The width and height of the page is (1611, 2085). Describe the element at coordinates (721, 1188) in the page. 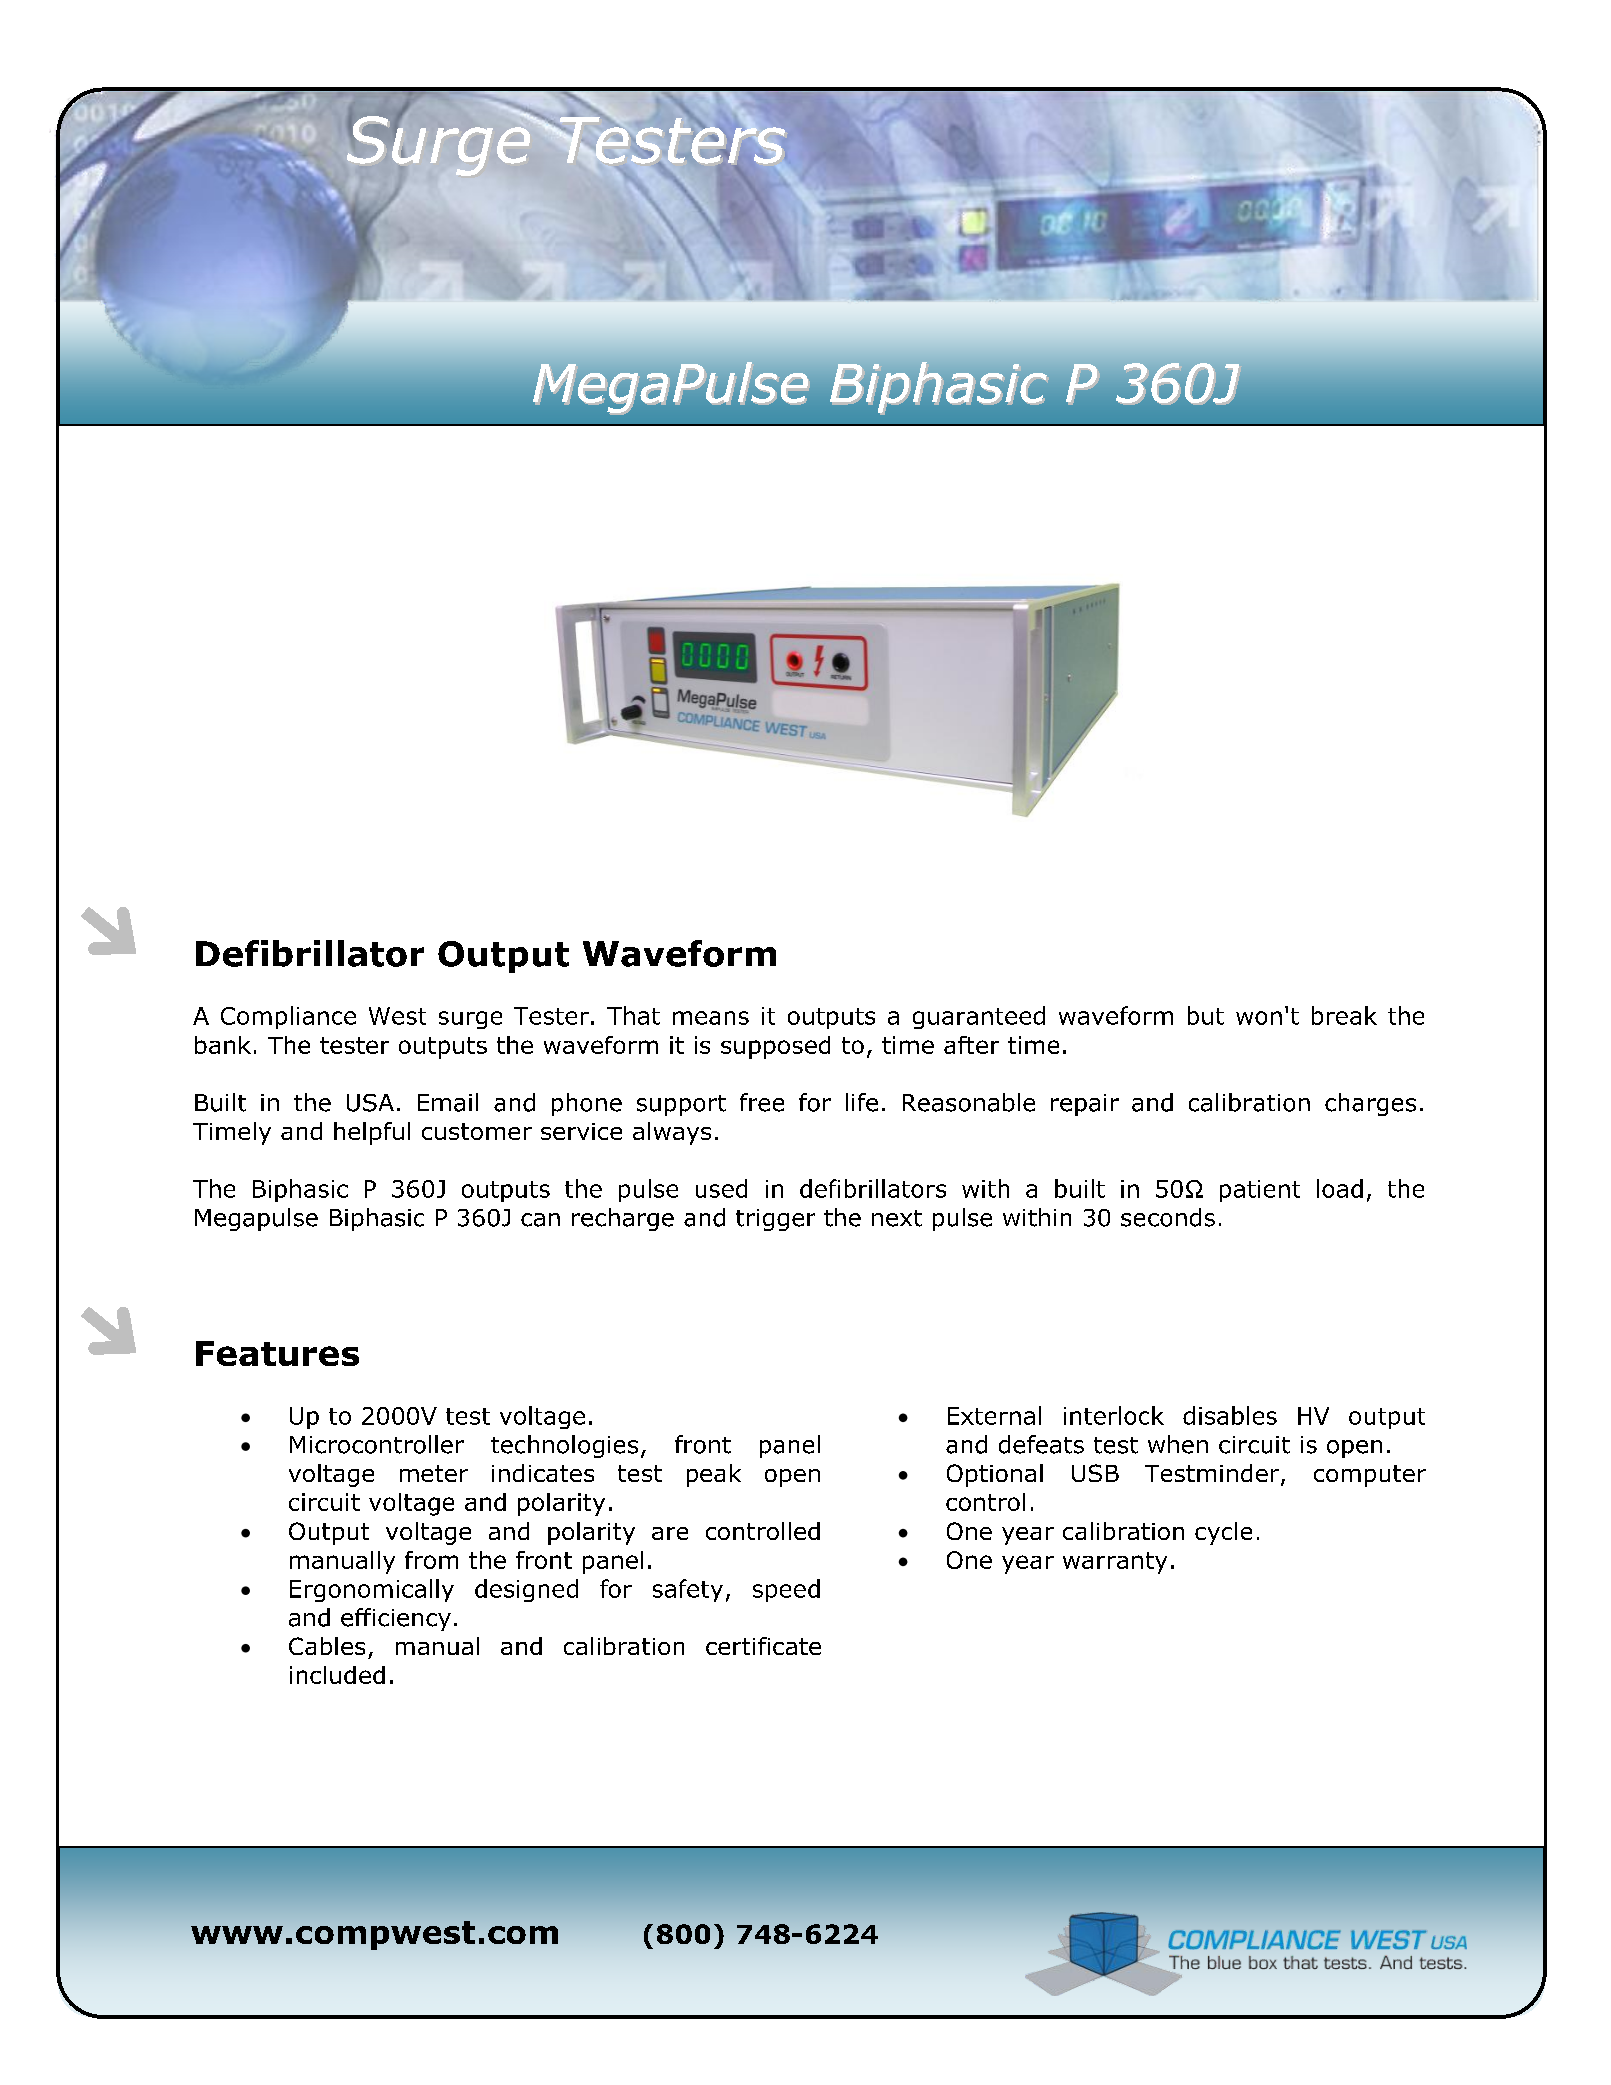

I see `used` at that location.
